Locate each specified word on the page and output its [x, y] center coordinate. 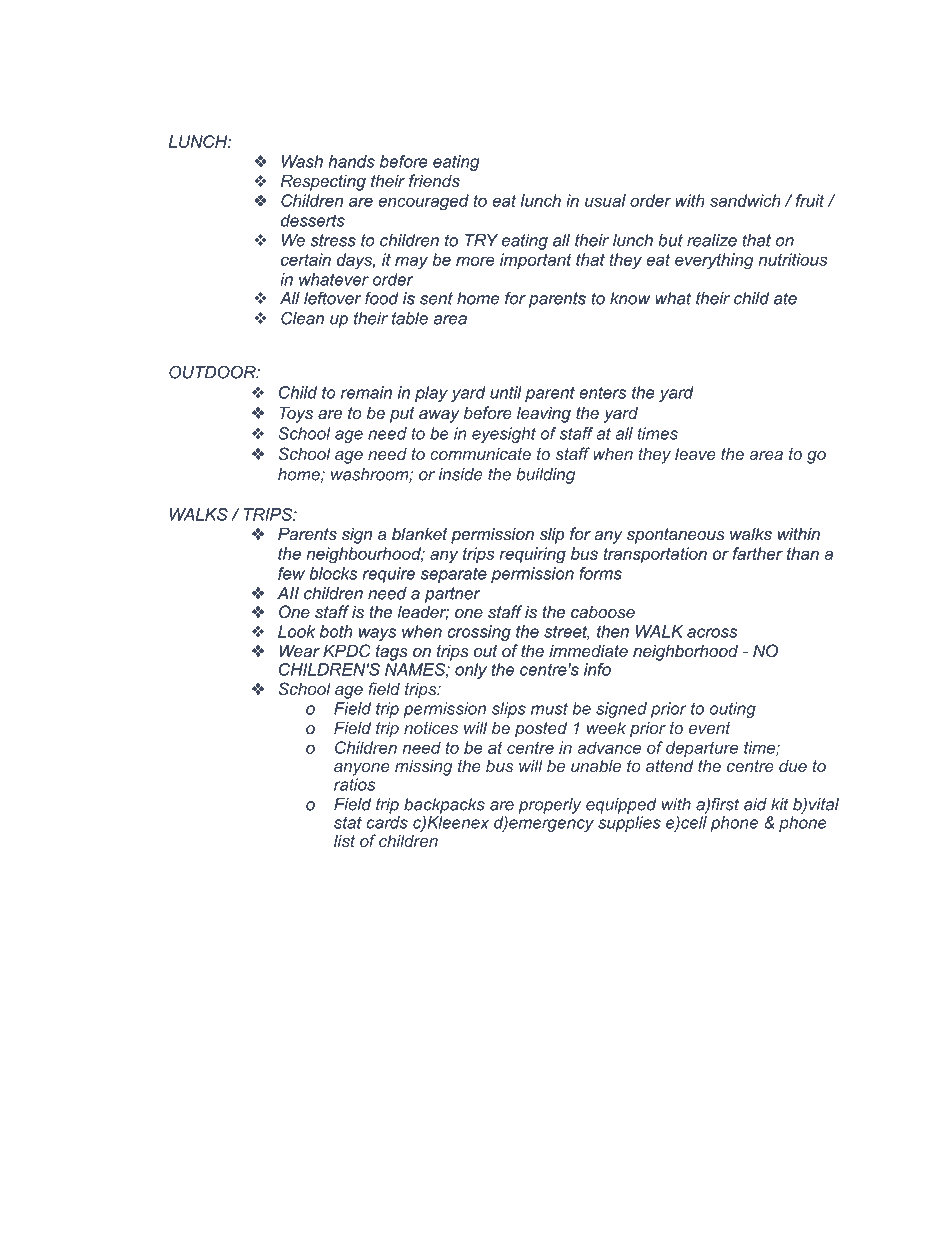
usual [605, 200]
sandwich [745, 200]
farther [758, 553]
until [506, 392]
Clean [302, 318]
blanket [420, 534]
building [545, 476]
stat [348, 822]
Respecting [323, 182]
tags [392, 653]
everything [714, 261]
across [712, 633]
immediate [588, 651]
